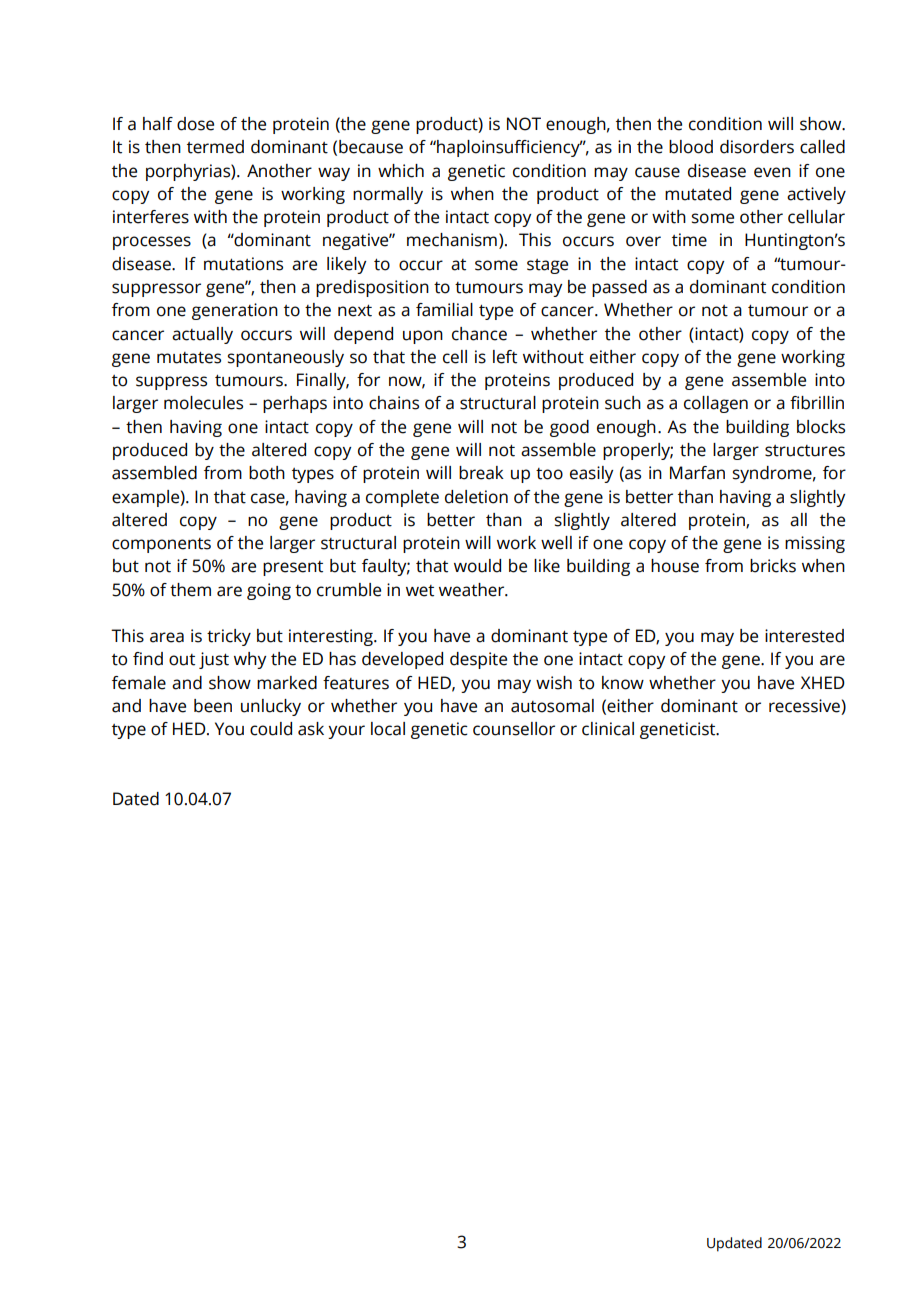  What do you see at coordinates (213, 706) in the document?
I see `been` at bounding box center [213, 706].
